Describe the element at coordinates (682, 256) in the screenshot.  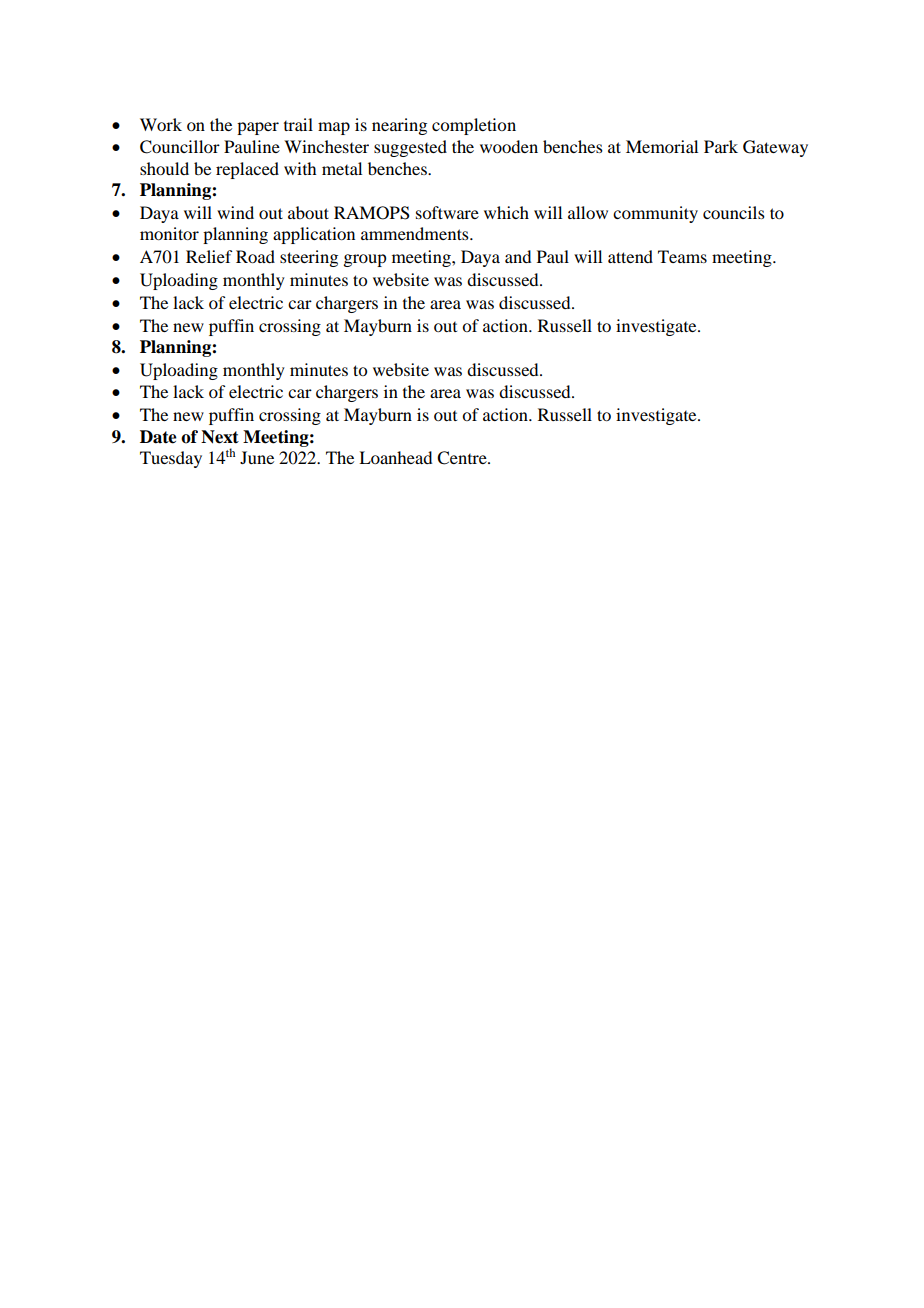
I see `Teams` at that location.
